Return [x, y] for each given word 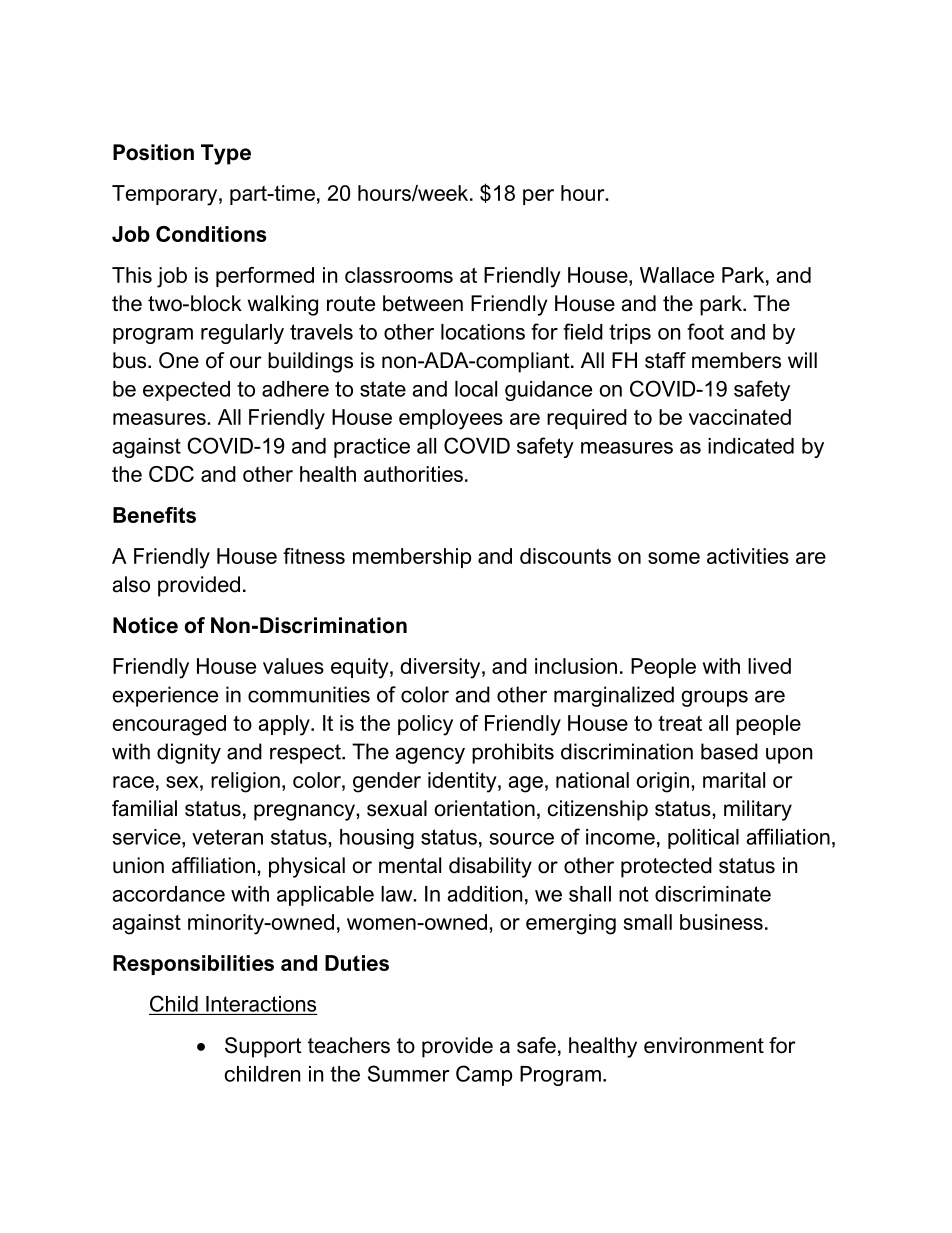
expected [186, 391]
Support [263, 1047]
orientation [484, 808]
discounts [565, 556]
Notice [145, 625]
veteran [227, 837]
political [703, 839]
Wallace [677, 275]
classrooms [399, 275]
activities [748, 556]
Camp [484, 1075]
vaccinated [740, 417]
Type [226, 154]
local [476, 389]
